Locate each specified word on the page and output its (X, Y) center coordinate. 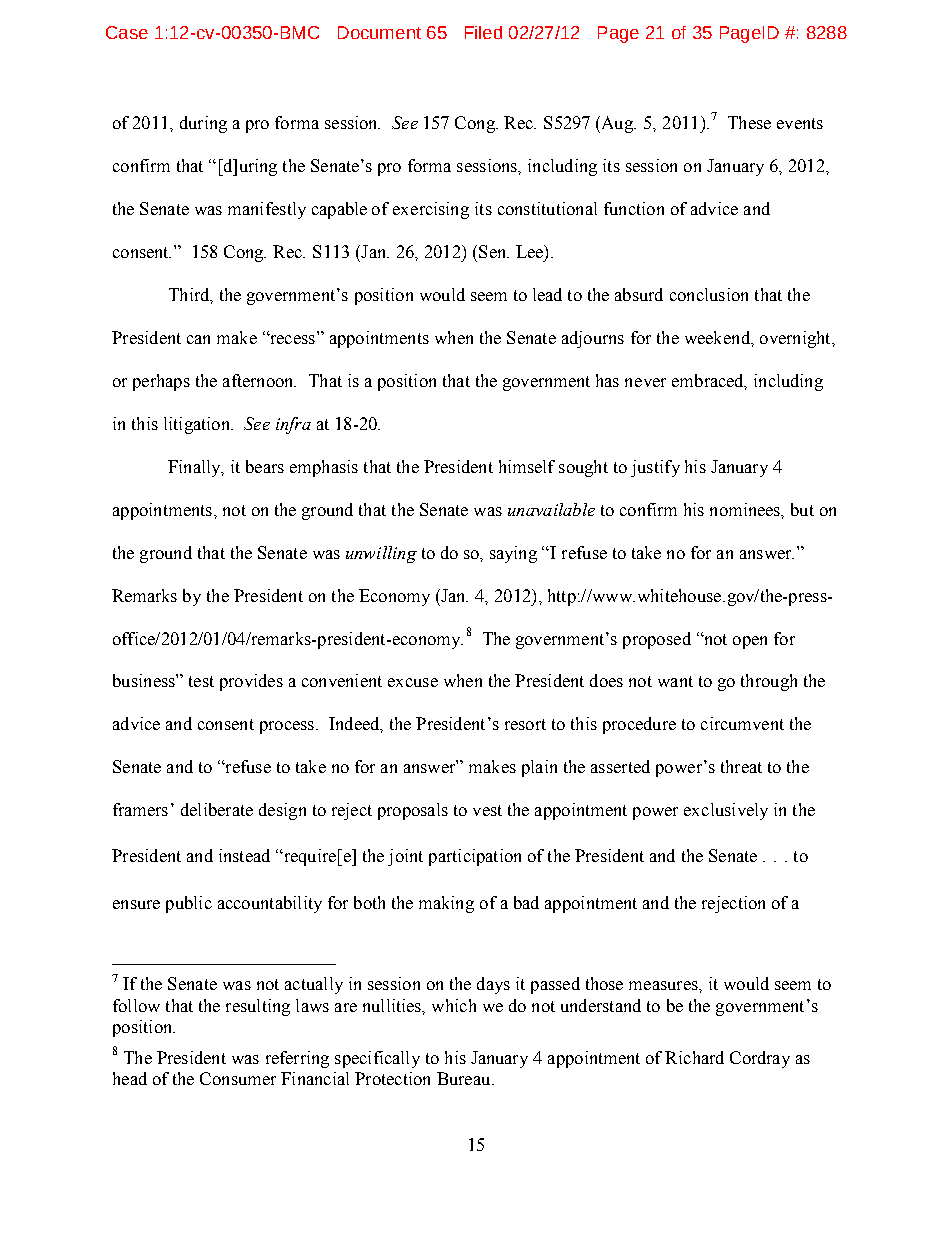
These (749, 122)
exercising (431, 210)
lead (547, 294)
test (201, 681)
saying (513, 554)
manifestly (267, 210)
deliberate (217, 809)
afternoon (259, 380)
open (750, 642)
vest (487, 810)
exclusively (726, 811)
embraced (709, 381)
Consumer (238, 1078)
